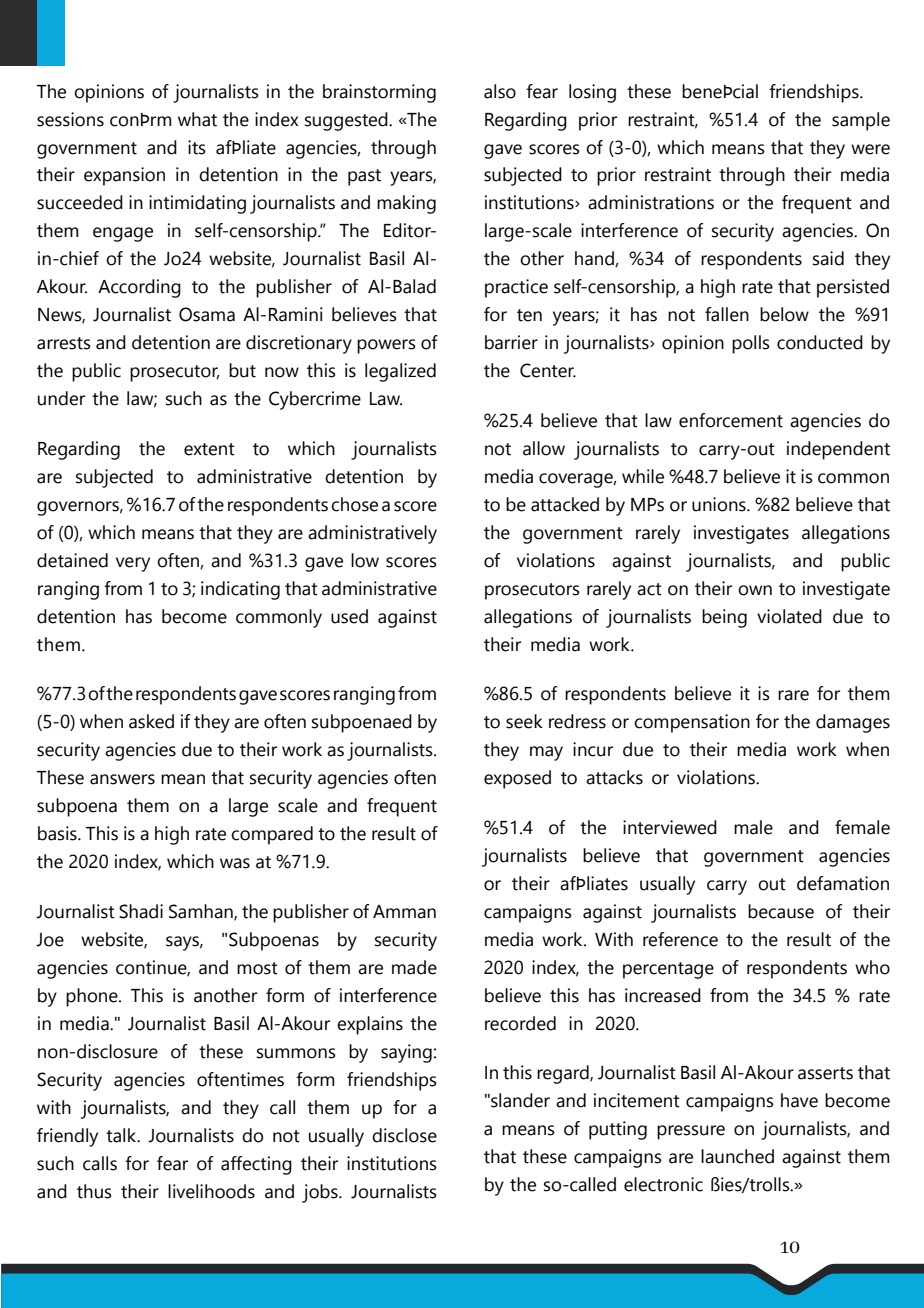 This screenshot has width=924, height=1308. I want to click on beneficial, so click(720, 91).
